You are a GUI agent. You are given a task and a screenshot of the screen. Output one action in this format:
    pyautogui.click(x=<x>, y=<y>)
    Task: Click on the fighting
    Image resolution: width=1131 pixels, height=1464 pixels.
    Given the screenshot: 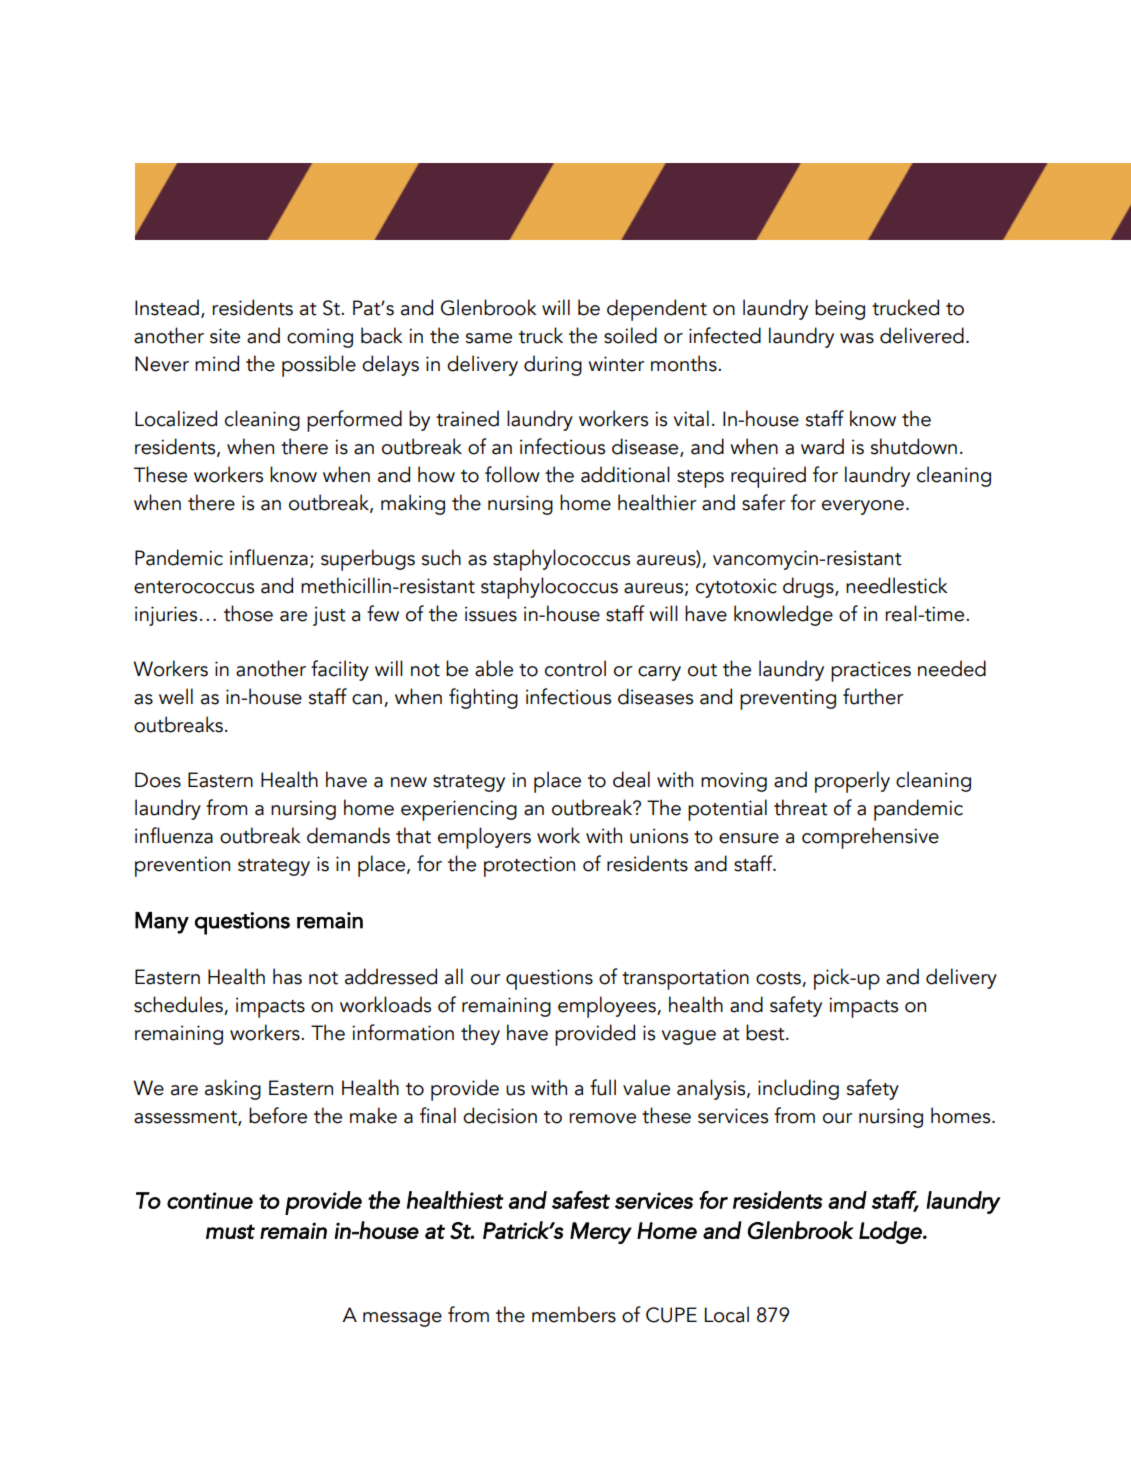 What is the action you would take?
    pyautogui.click(x=483, y=698)
